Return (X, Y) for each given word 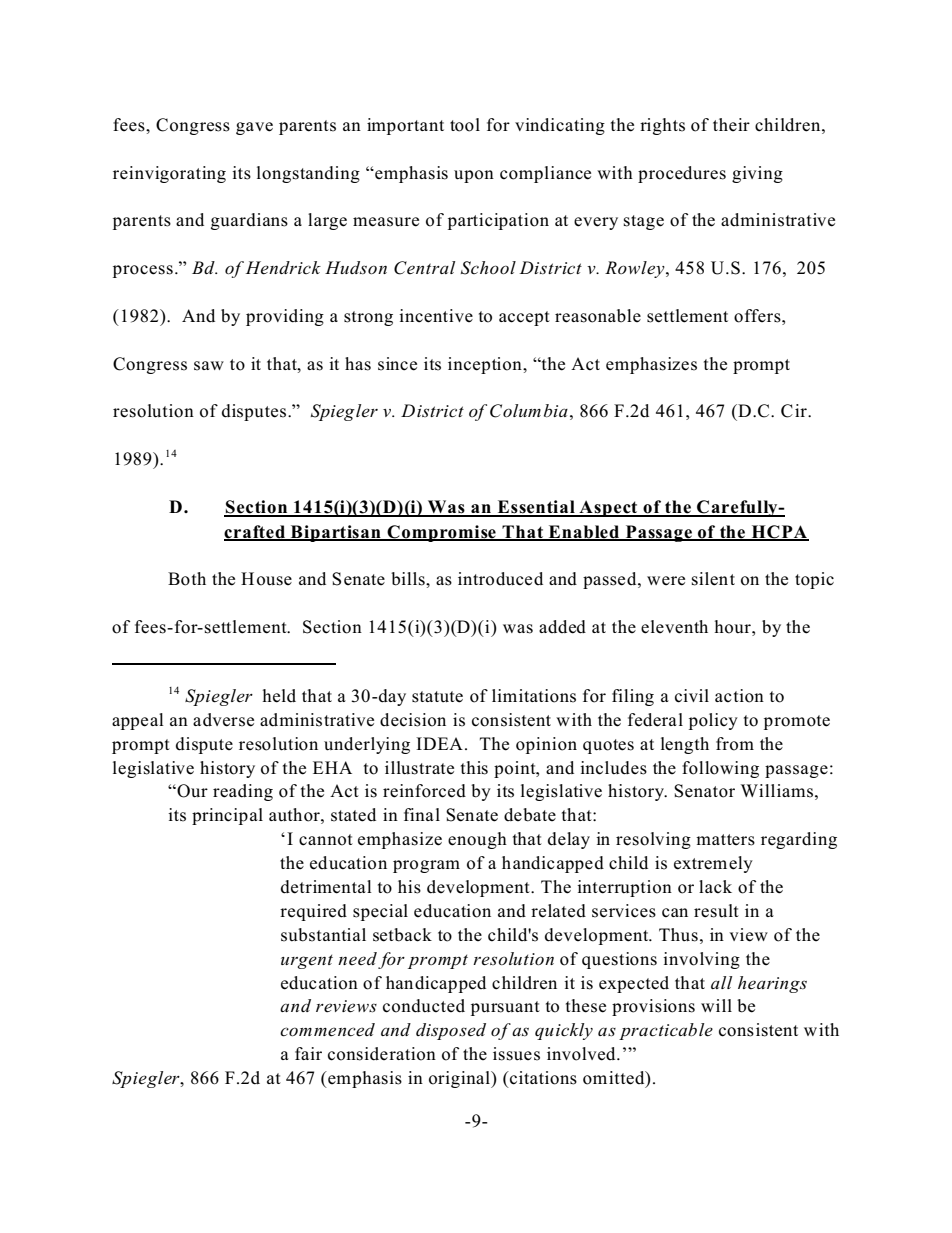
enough (477, 840)
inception (486, 365)
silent (713, 579)
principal (227, 816)
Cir (795, 411)
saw (209, 366)
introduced (500, 579)
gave (254, 128)
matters (725, 840)
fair (308, 1053)
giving (757, 174)
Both (187, 579)
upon (474, 176)
